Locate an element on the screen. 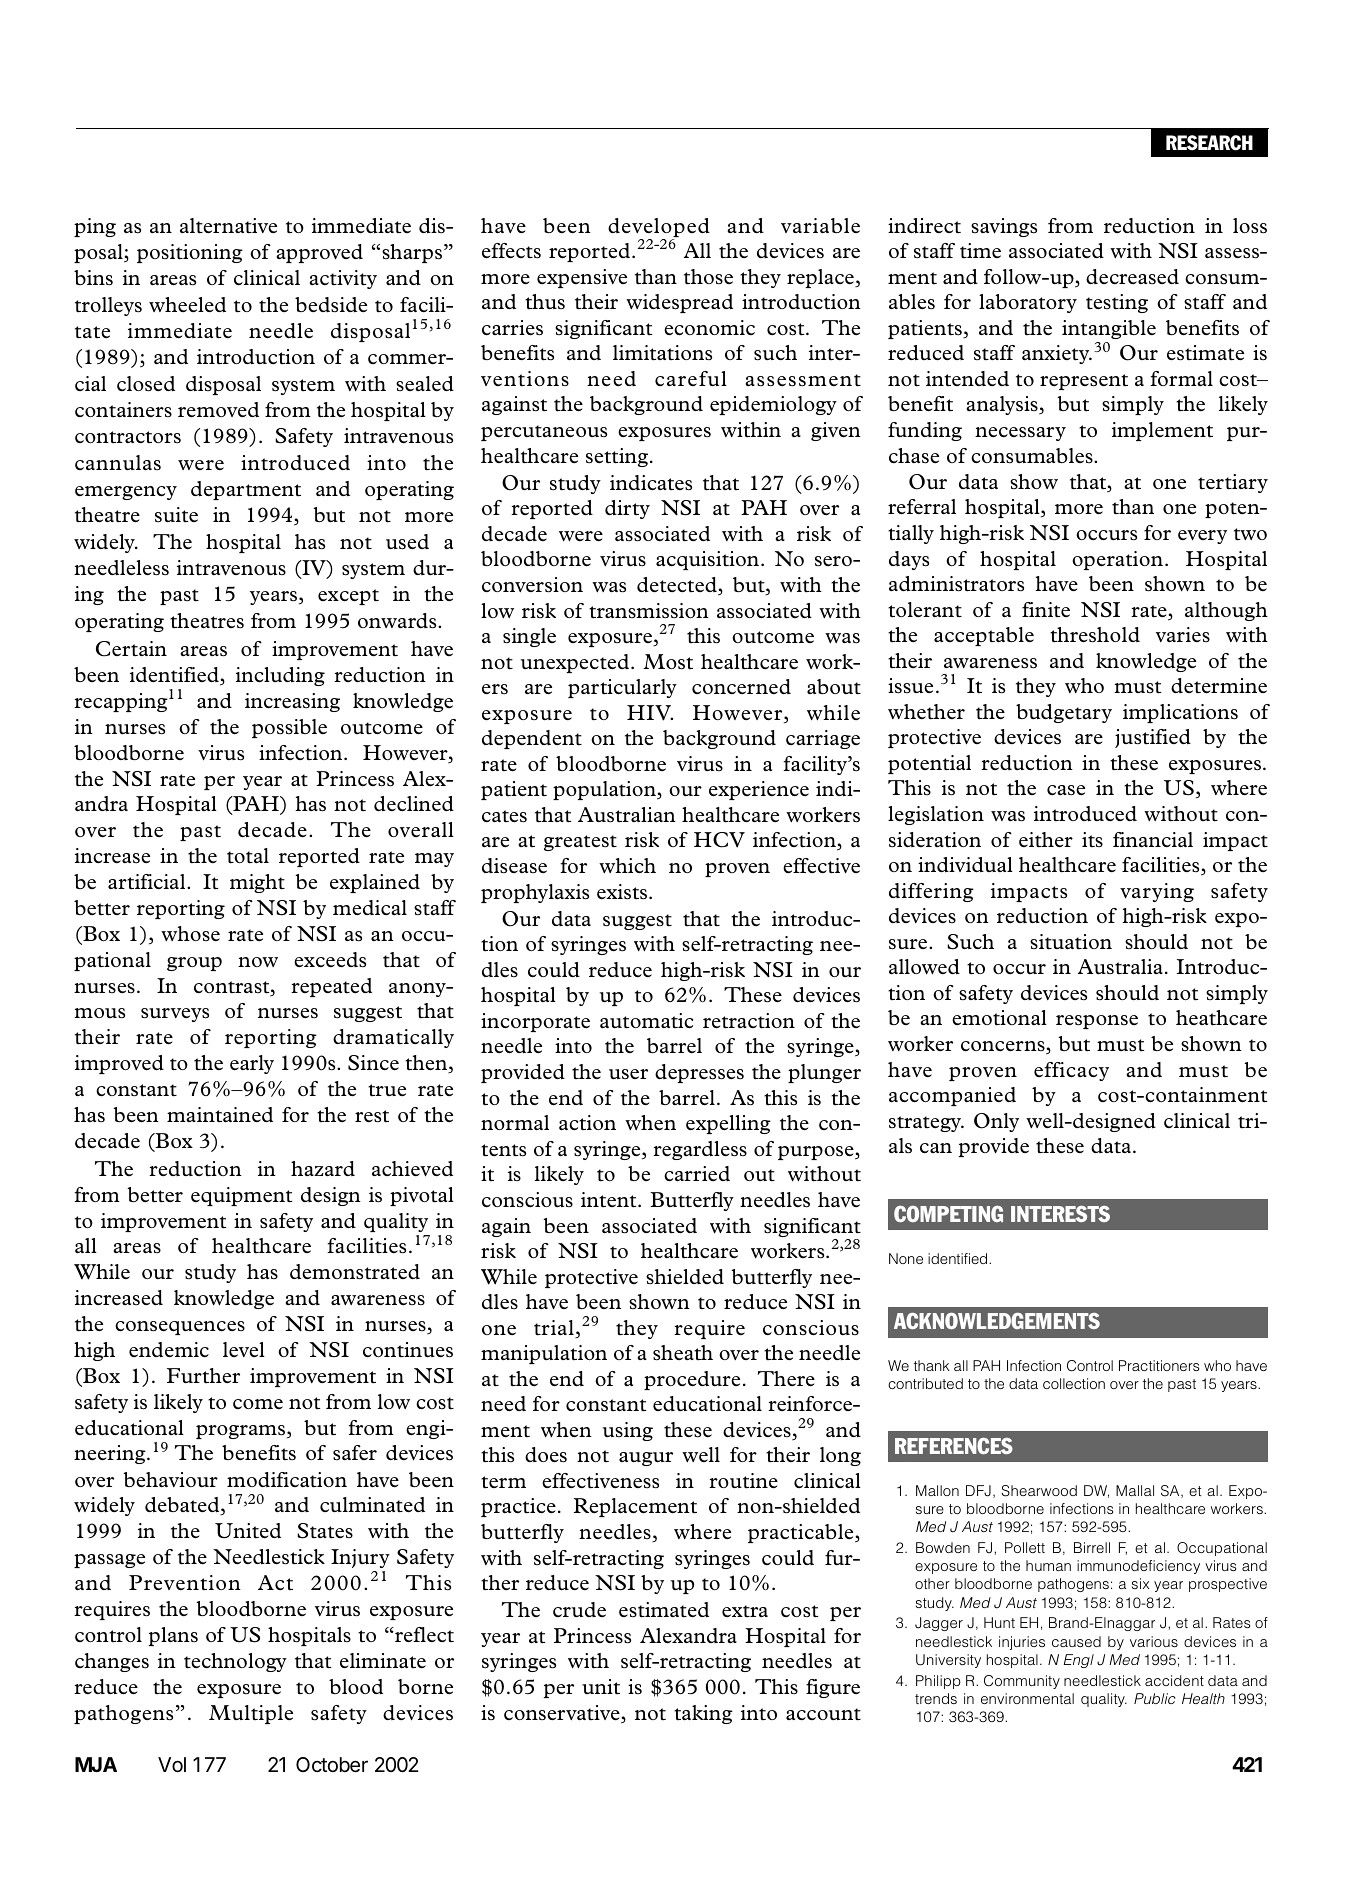 The height and width of the screenshot is (1904, 1345). taking is located at coordinates (703, 1714).
